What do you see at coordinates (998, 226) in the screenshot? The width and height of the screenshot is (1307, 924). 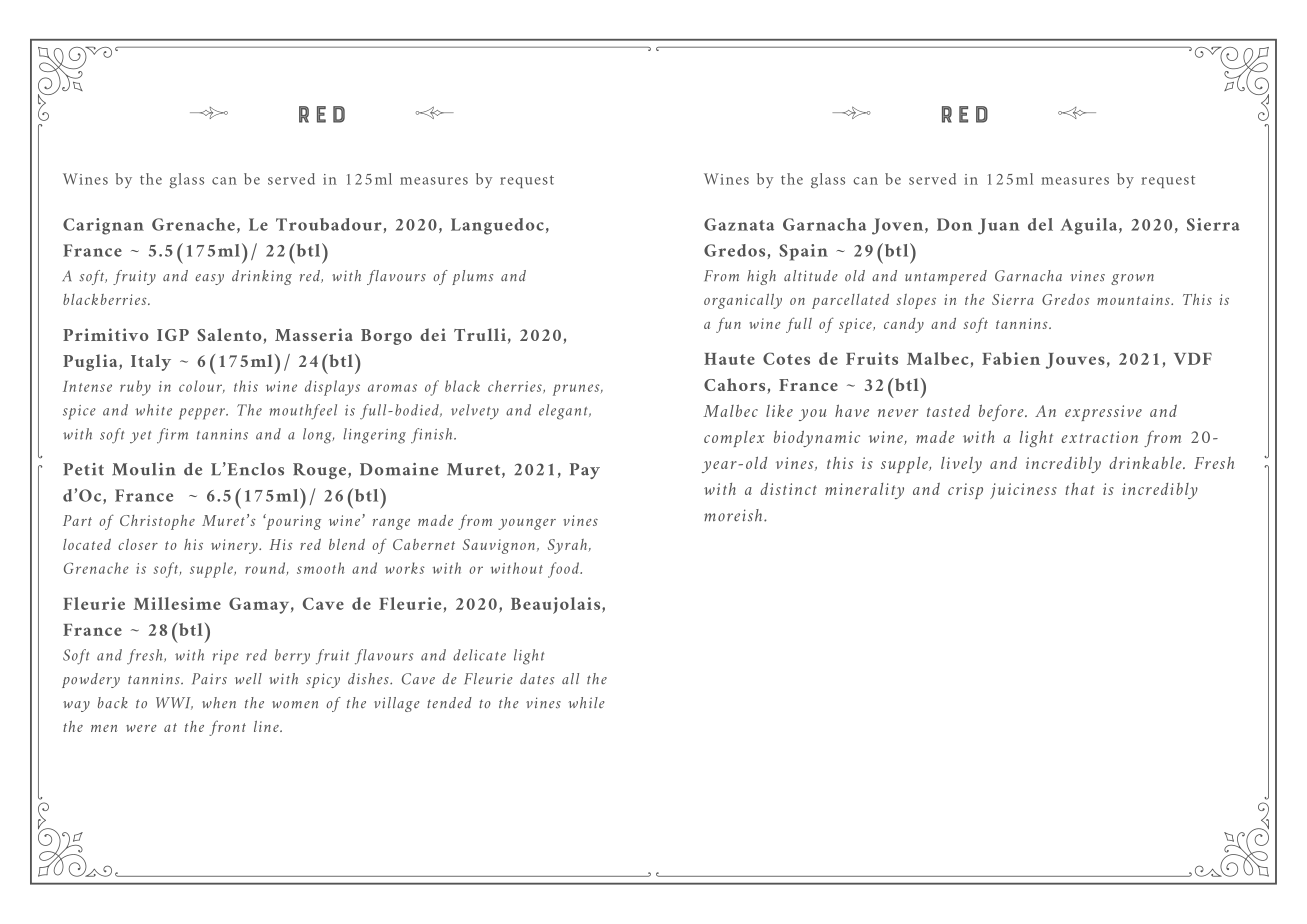 I see `Juan` at bounding box center [998, 226].
